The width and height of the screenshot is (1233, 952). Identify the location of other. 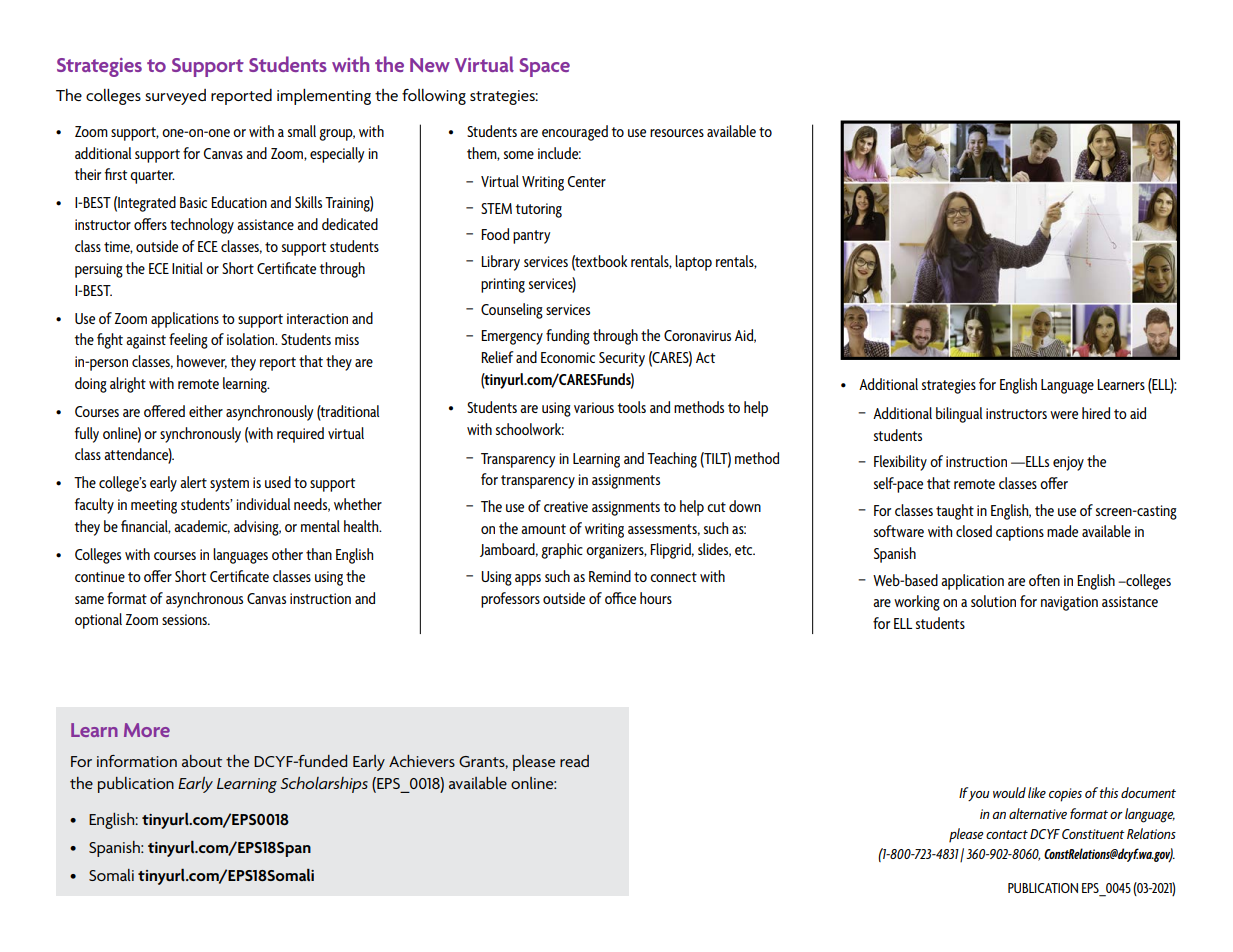
(287, 554).
